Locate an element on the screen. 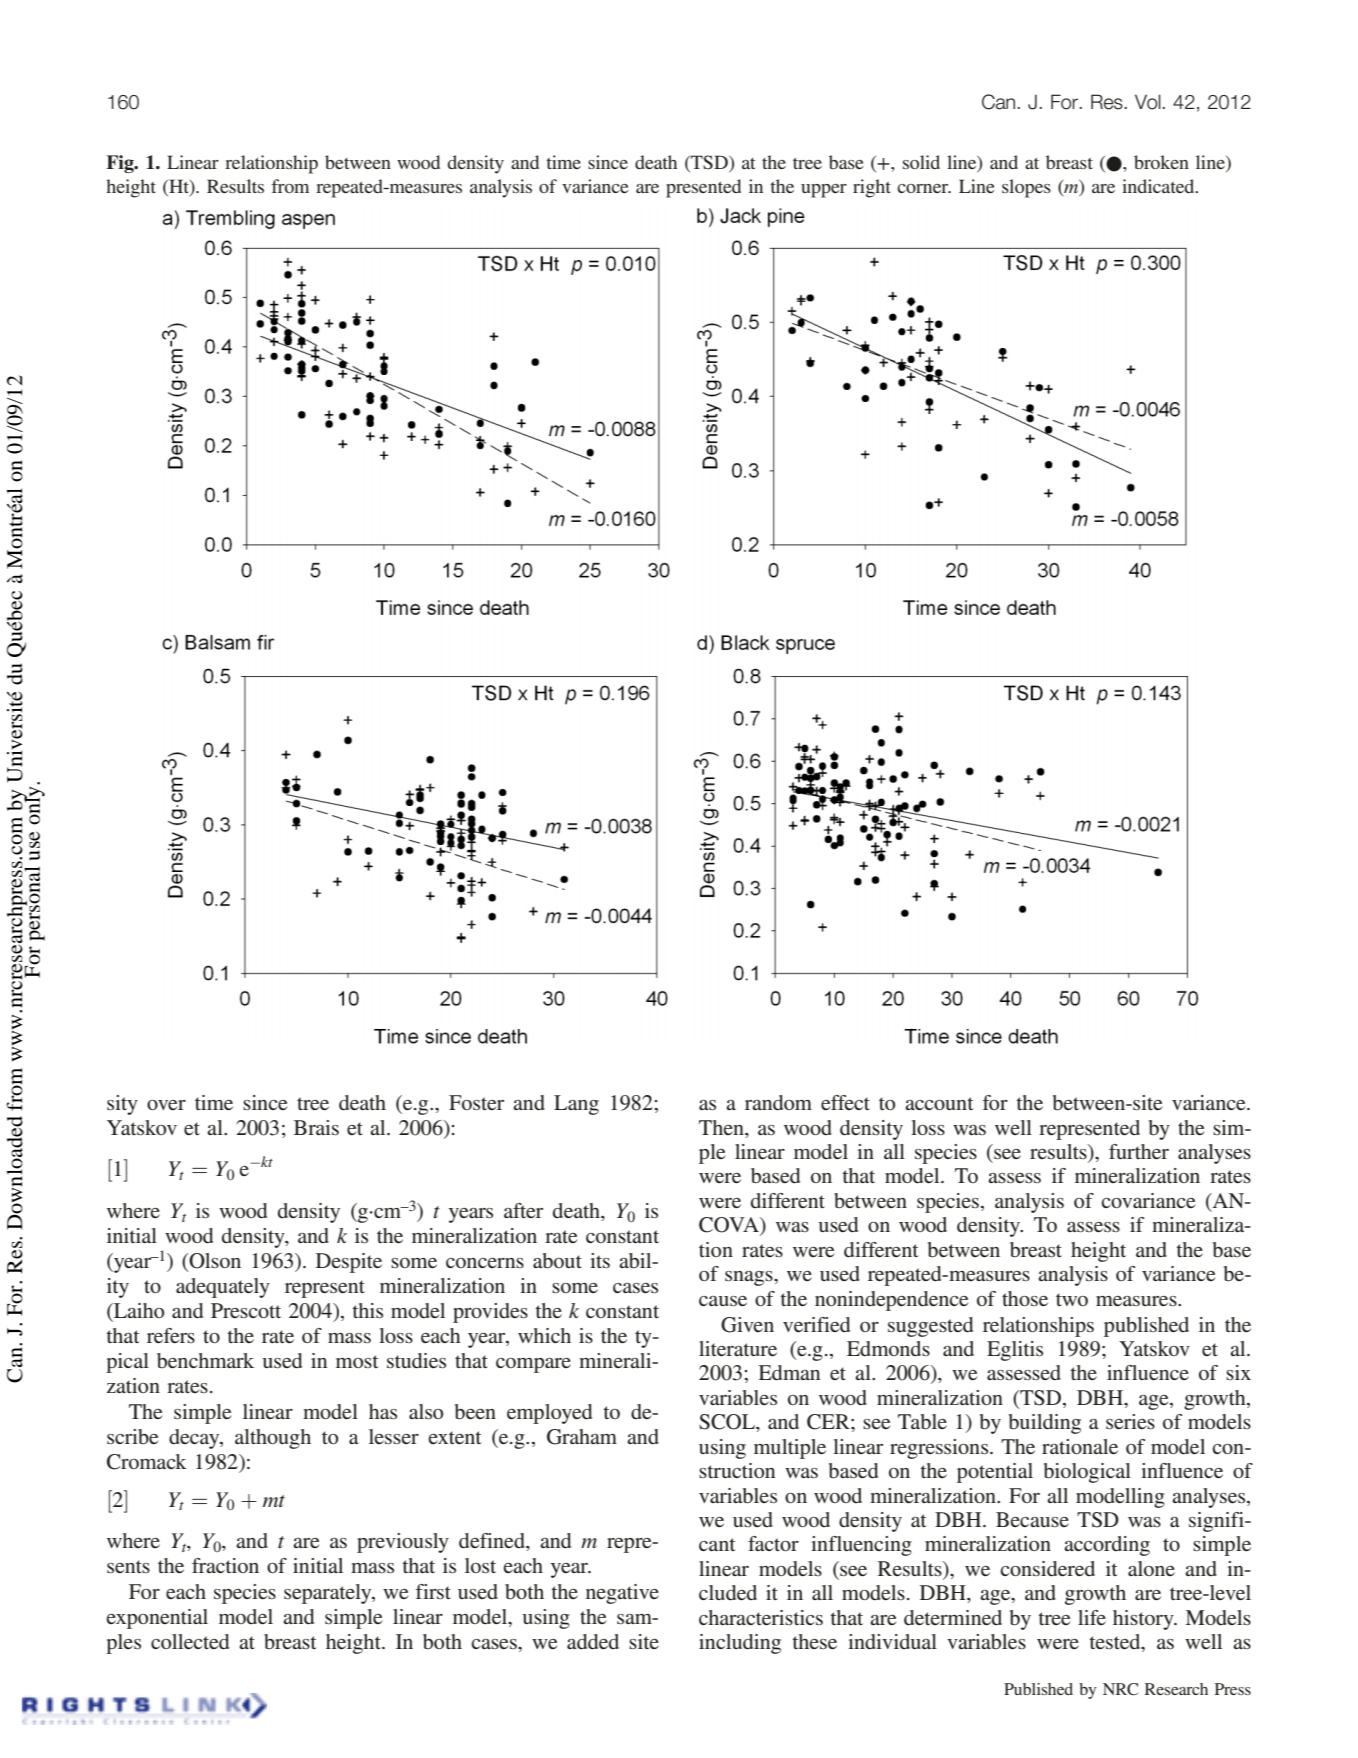 The width and height of the screenshot is (1358, 1758). broken is located at coordinates (1161, 162).
